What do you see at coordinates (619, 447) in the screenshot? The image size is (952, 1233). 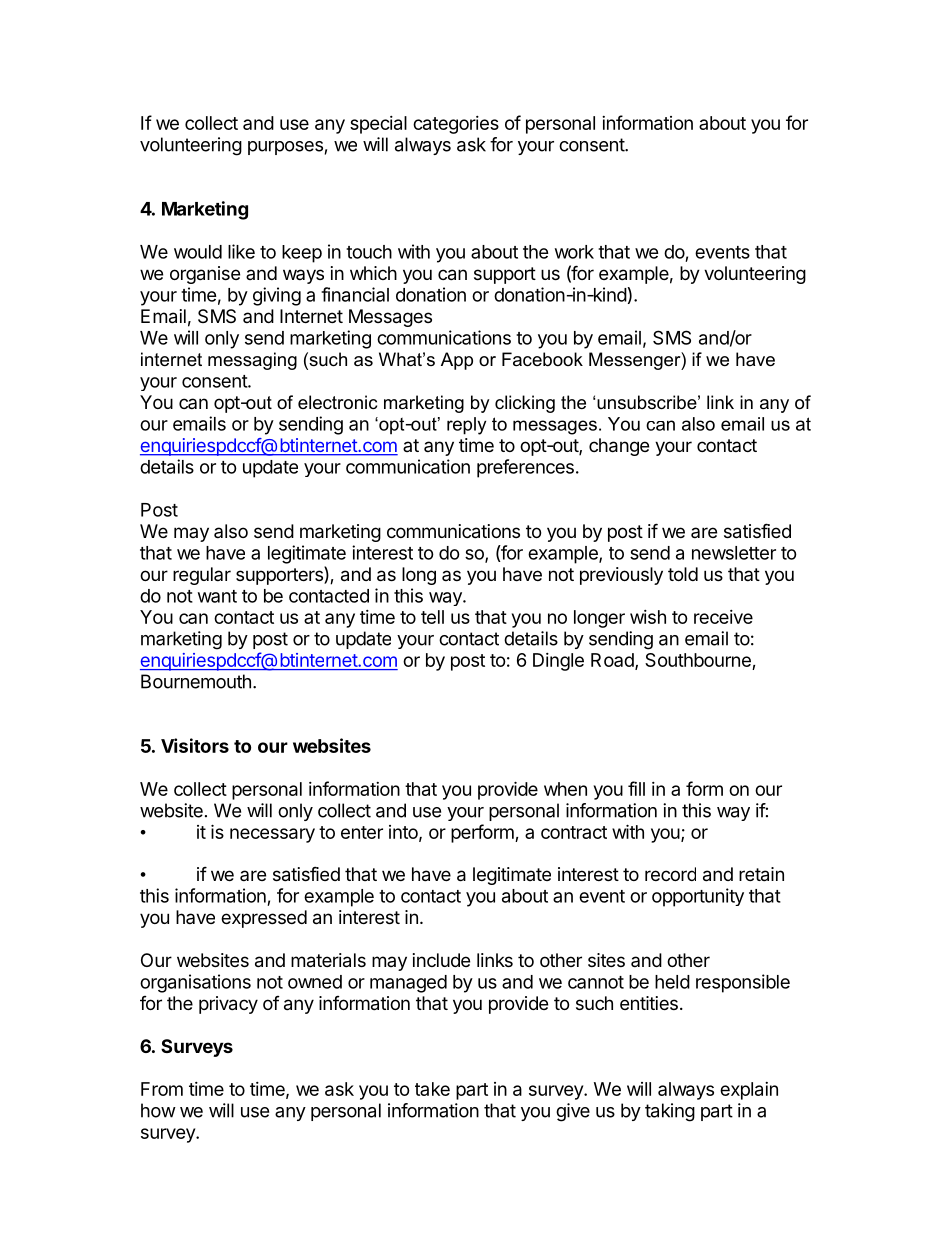 I see `change` at bounding box center [619, 447].
